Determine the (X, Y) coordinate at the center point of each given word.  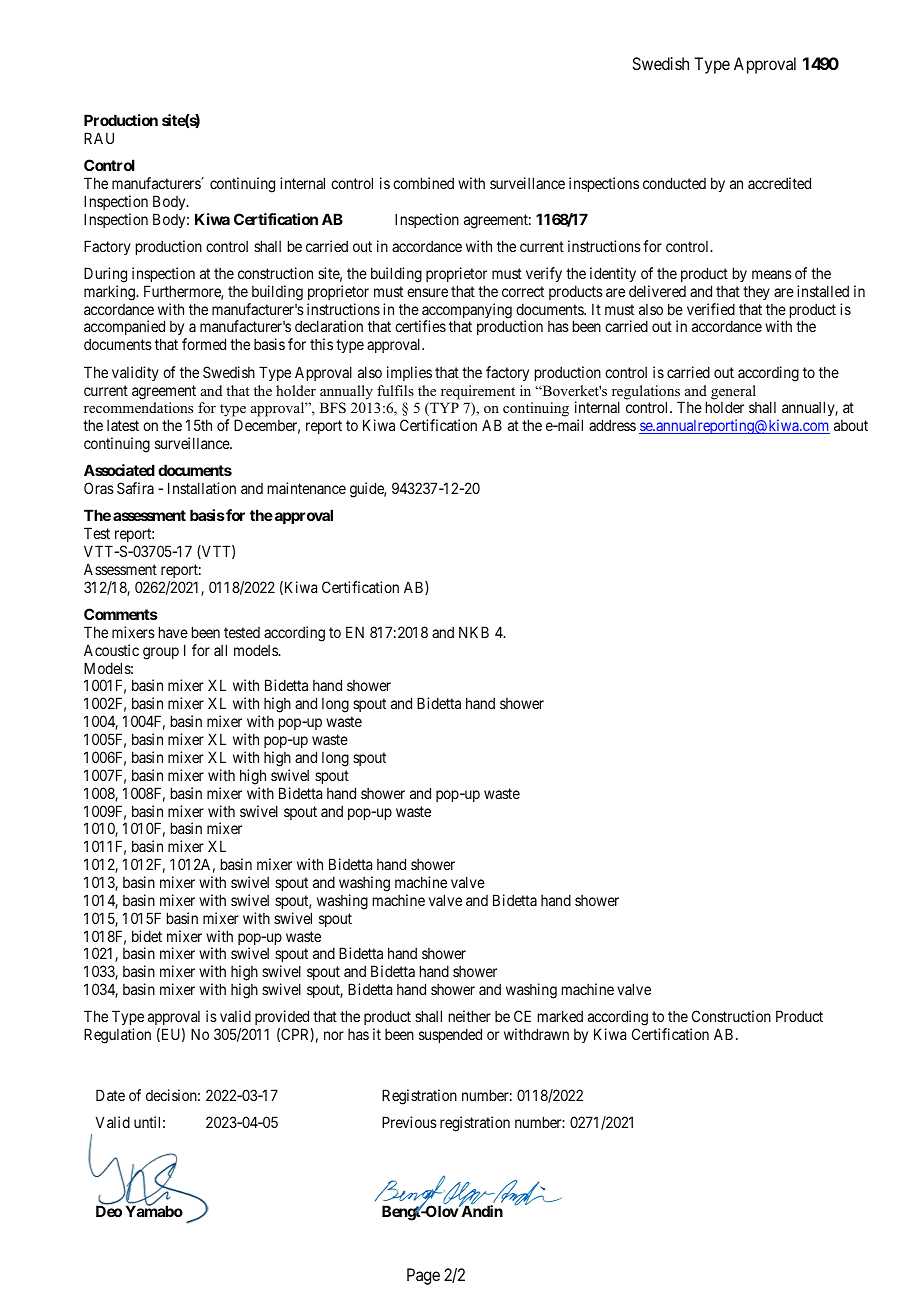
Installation (202, 488)
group (161, 653)
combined (423, 183)
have (173, 632)
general (733, 393)
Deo (109, 1211)
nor (334, 1035)
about (851, 425)
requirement (478, 392)
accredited (779, 183)
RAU (99, 138)
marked (560, 1016)
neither (470, 1016)
